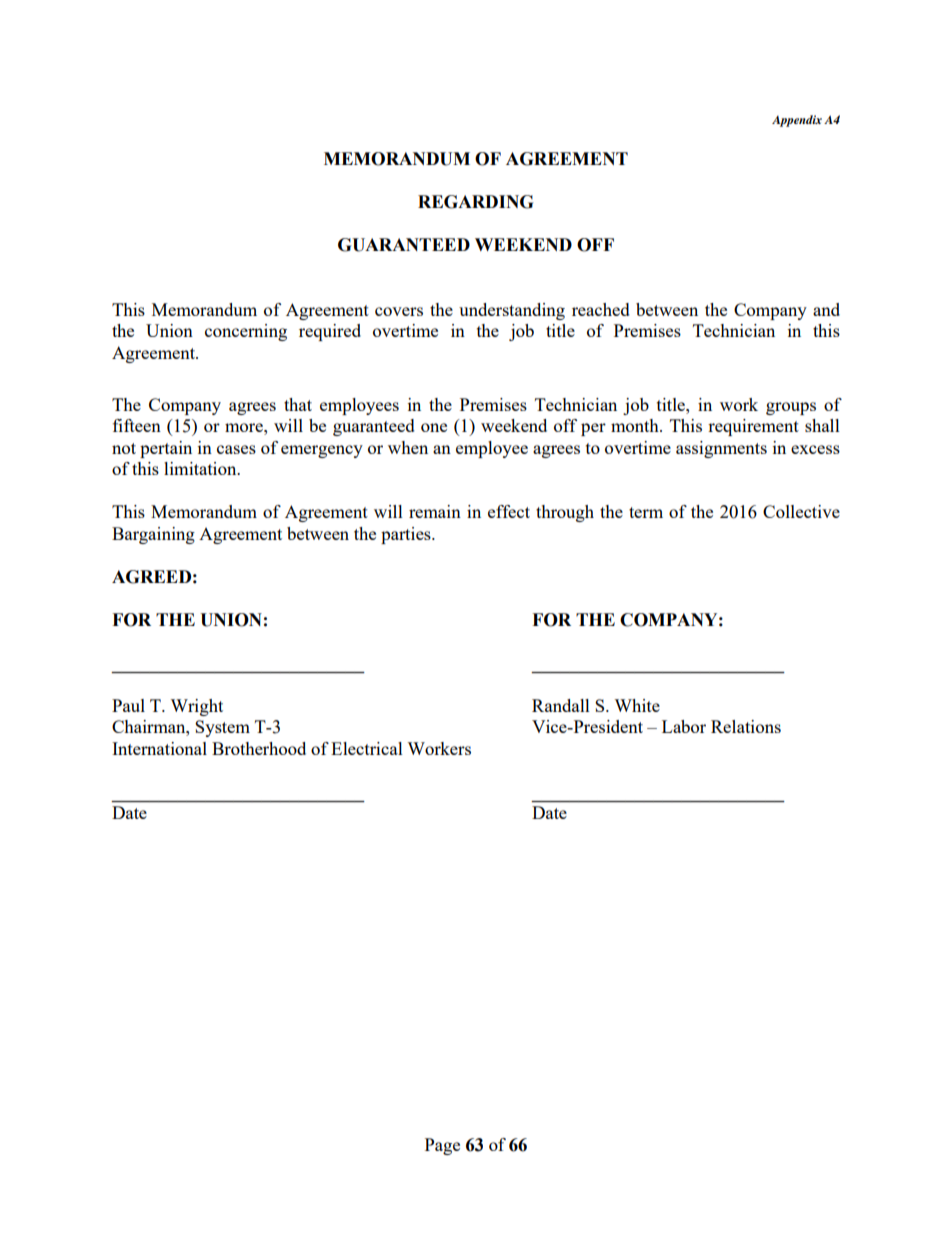 This screenshot has height=1233, width=952. I want to click on Page, so click(442, 1146).
